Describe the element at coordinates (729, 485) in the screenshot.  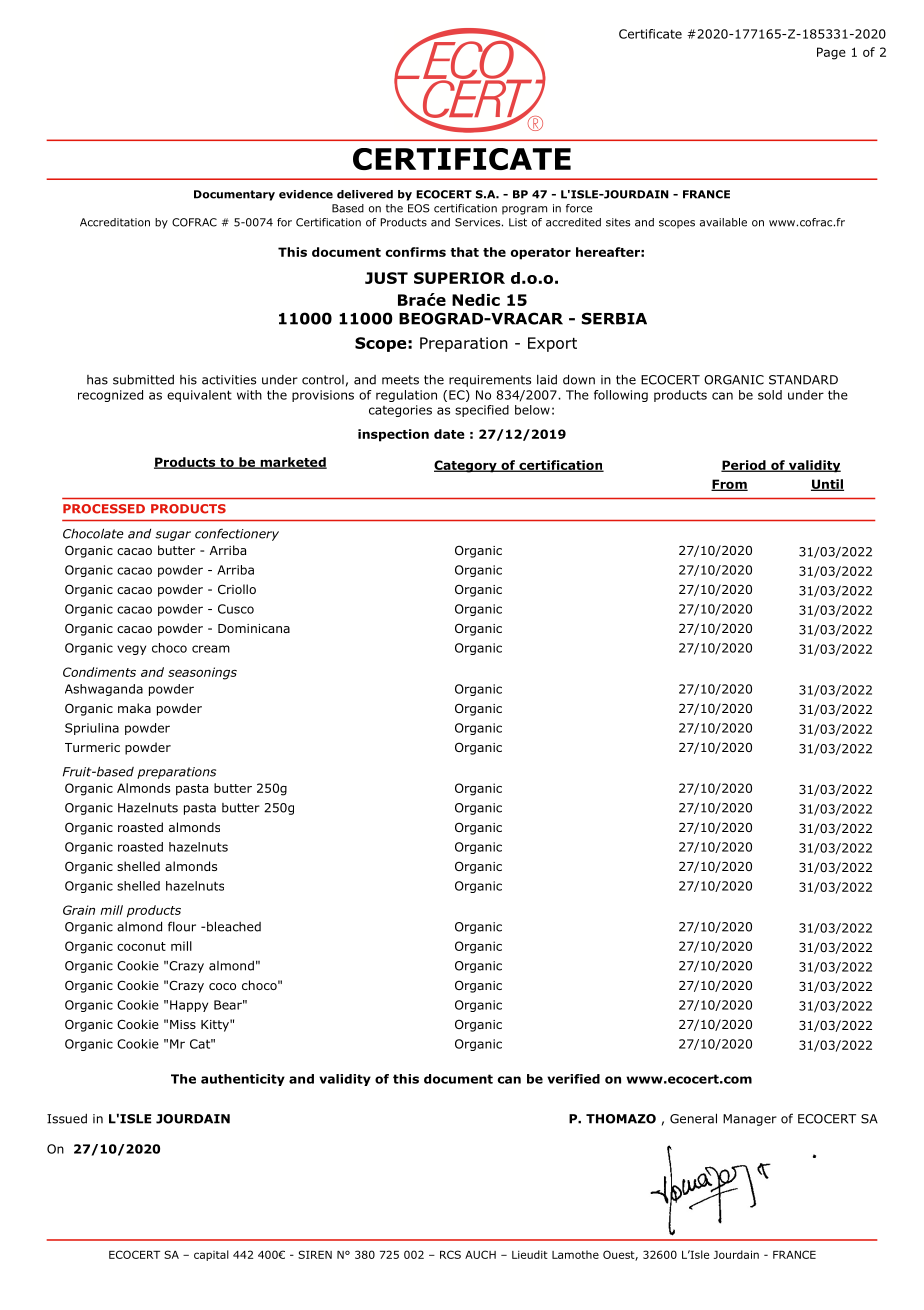
I see `From` at that location.
